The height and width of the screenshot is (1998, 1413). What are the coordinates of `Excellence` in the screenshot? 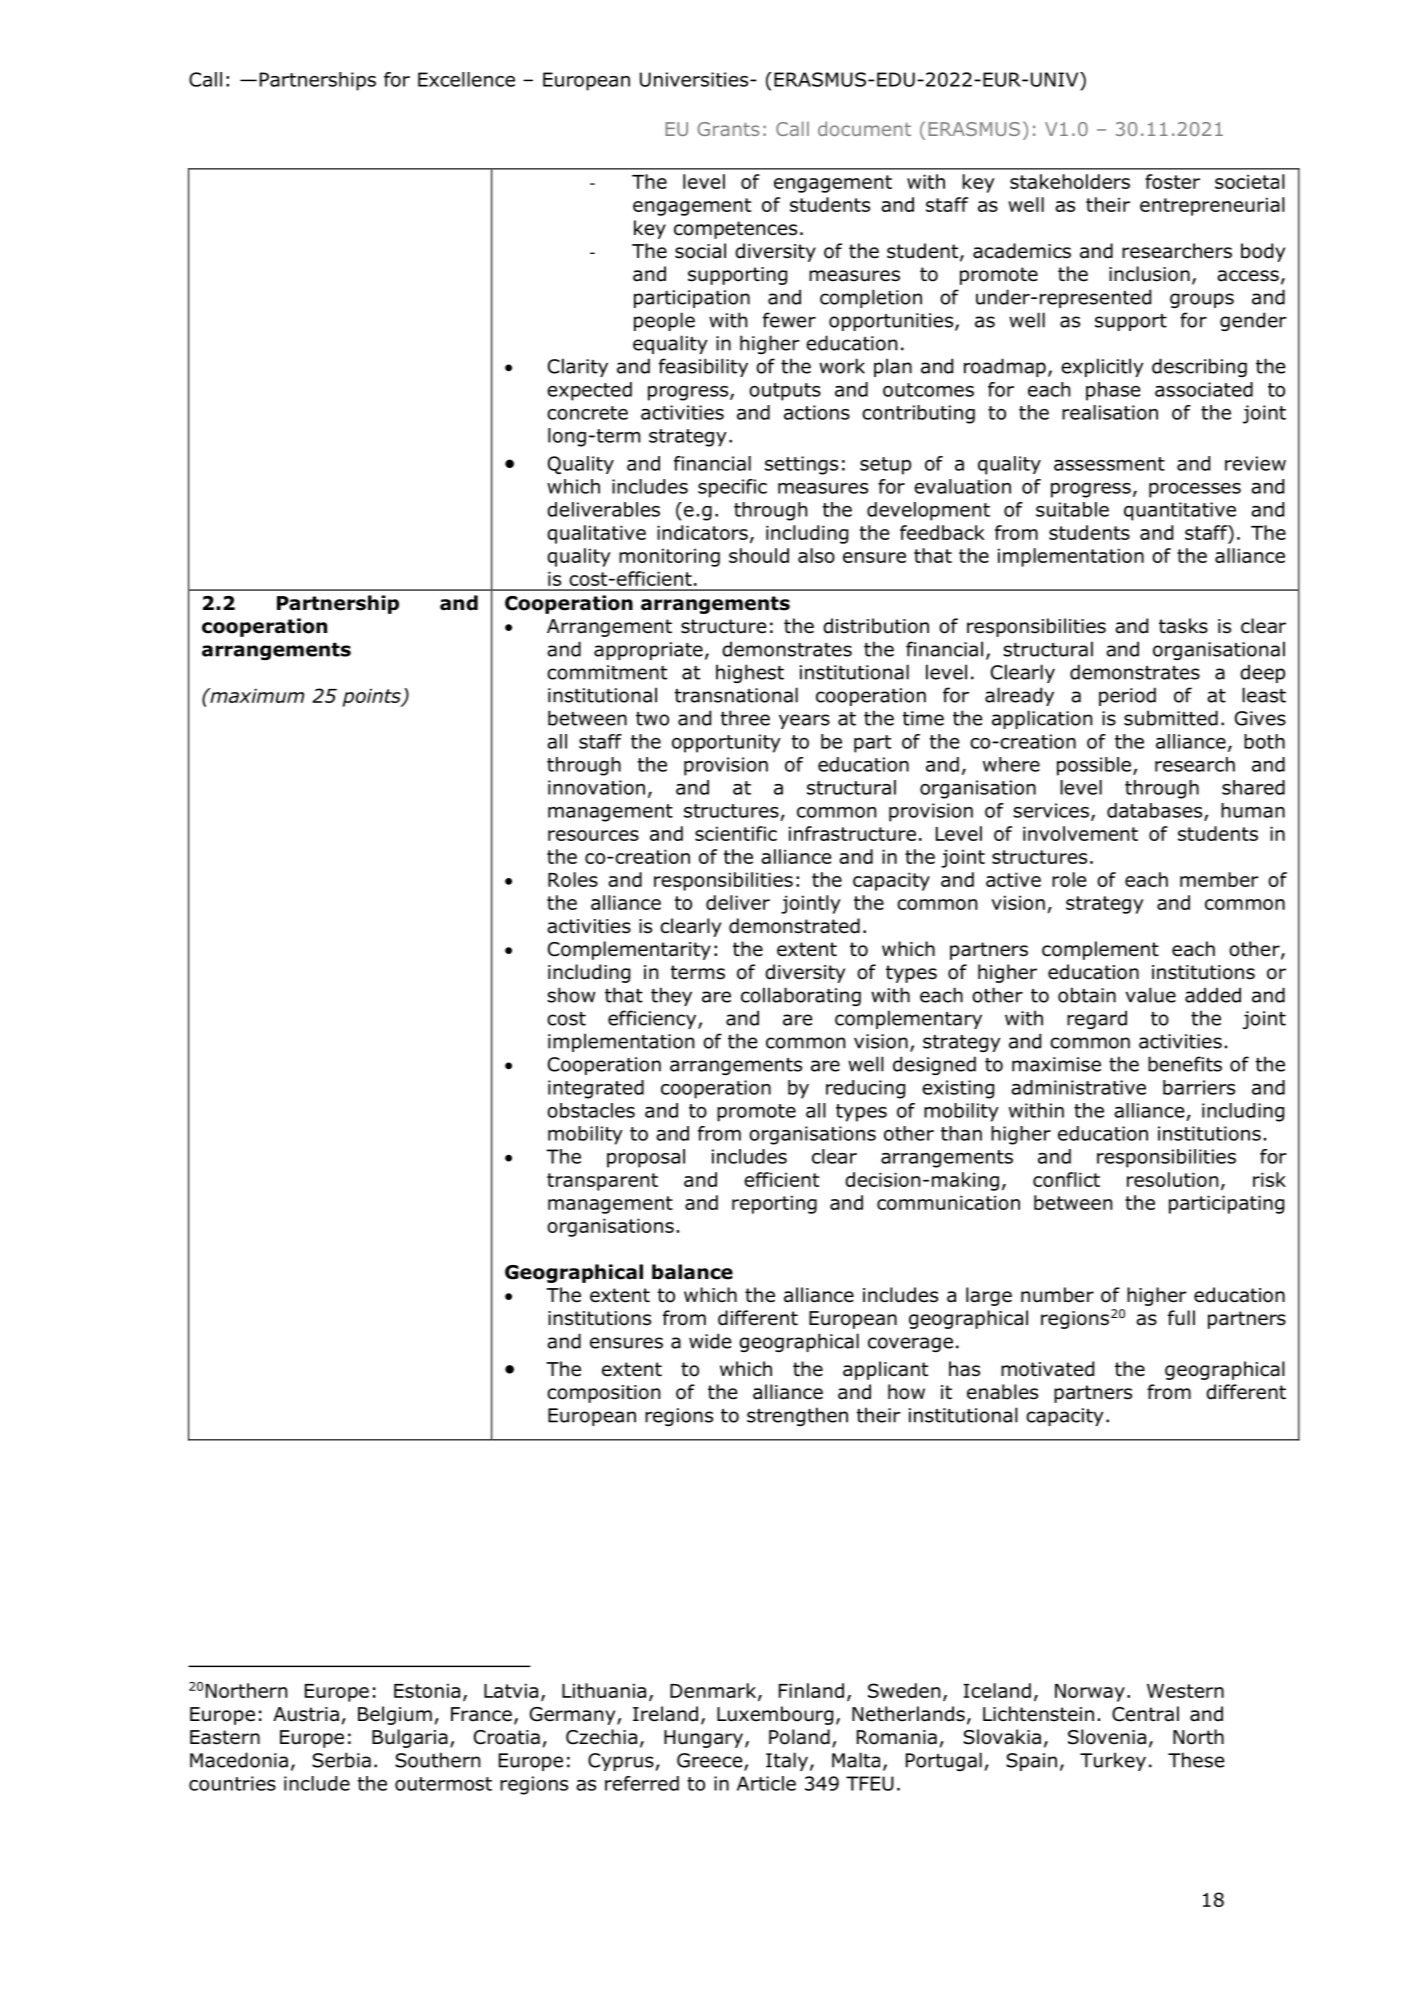 It's located at (466, 79).
